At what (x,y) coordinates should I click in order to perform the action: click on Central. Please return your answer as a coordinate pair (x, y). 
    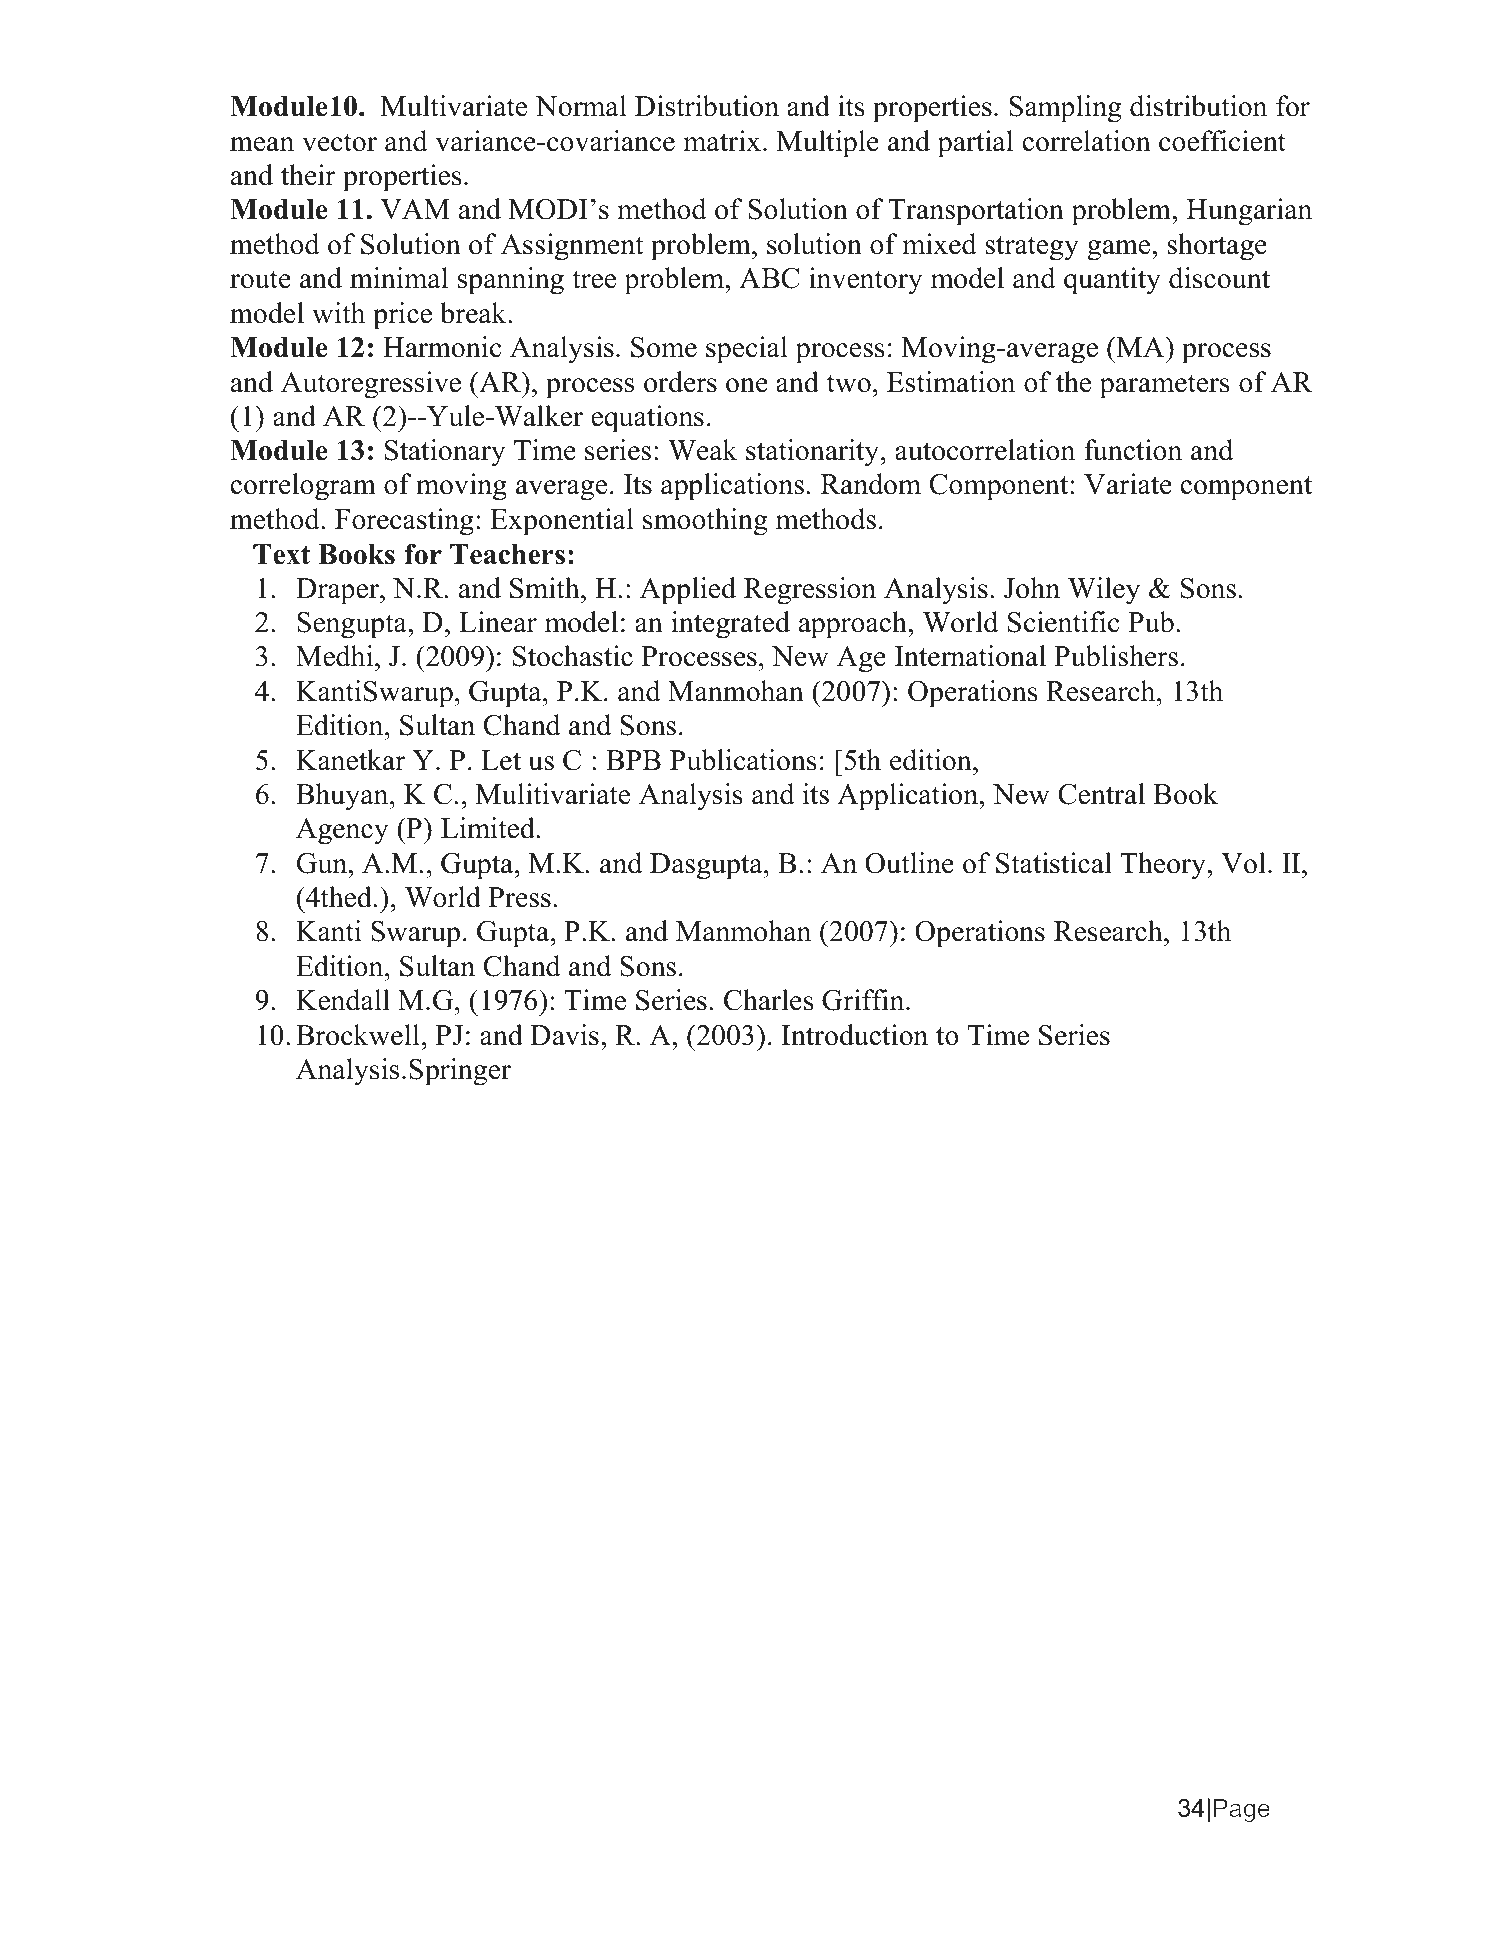
    Looking at the image, I should click on (1101, 794).
